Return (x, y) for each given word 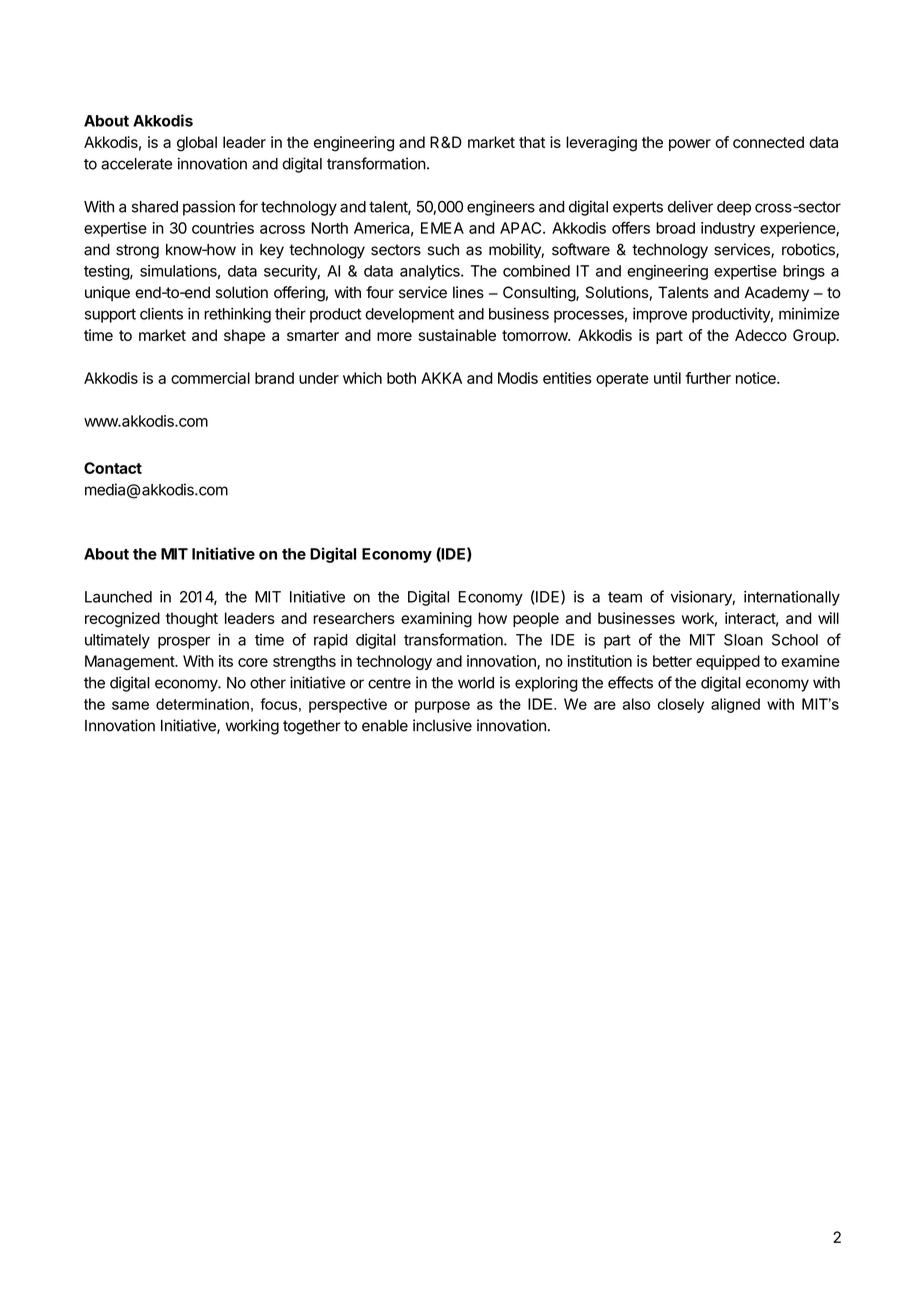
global (197, 144)
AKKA (441, 378)
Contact (113, 468)
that (532, 142)
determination (202, 704)
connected (768, 142)
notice (757, 378)
